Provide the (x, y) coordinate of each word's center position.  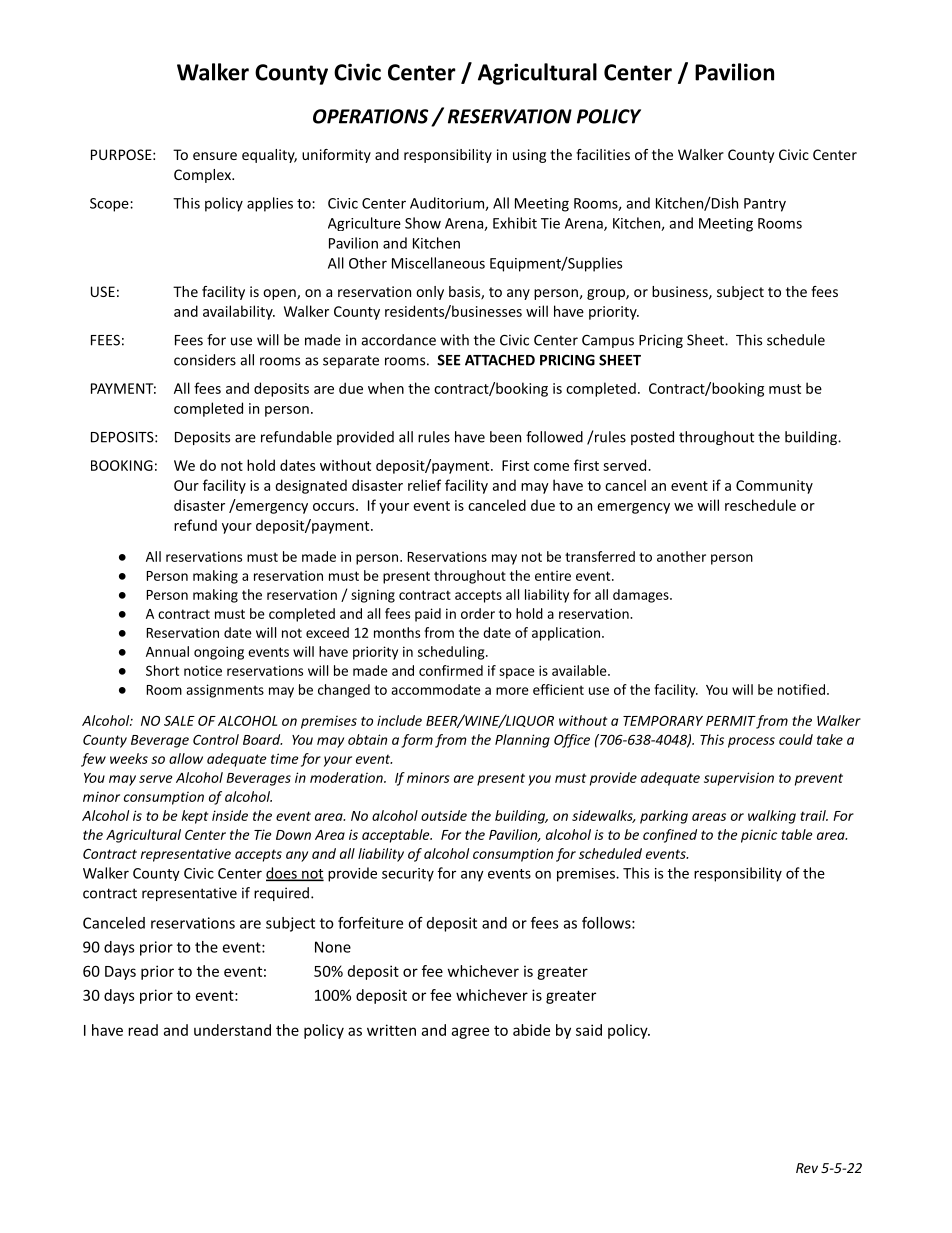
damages (642, 596)
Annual (167, 651)
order (478, 613)
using (529, 156)
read (143, 1030)
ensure (215, 156)
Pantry (765, 205)
